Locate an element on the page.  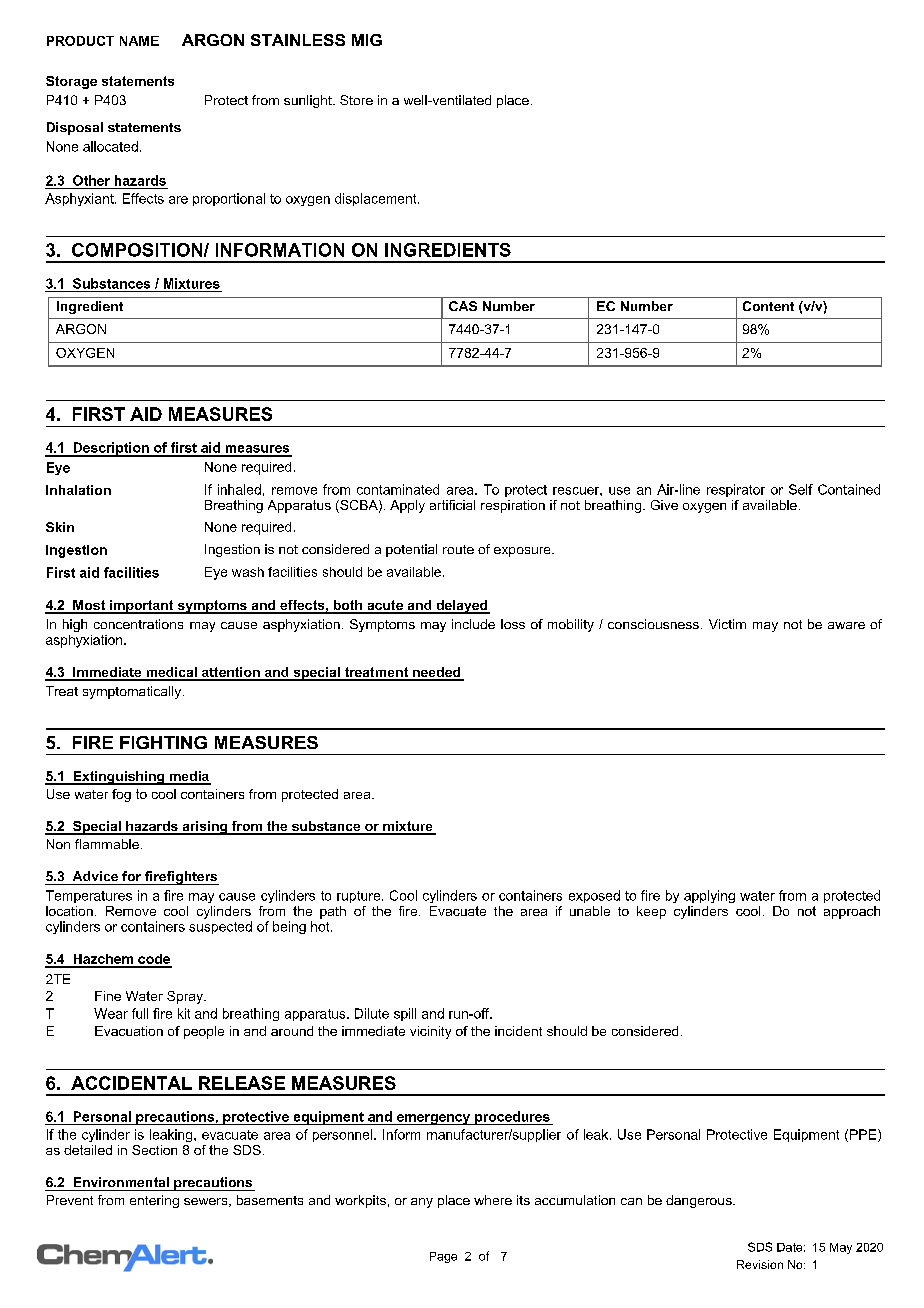
rupture is located at coordinates (360, 897).
